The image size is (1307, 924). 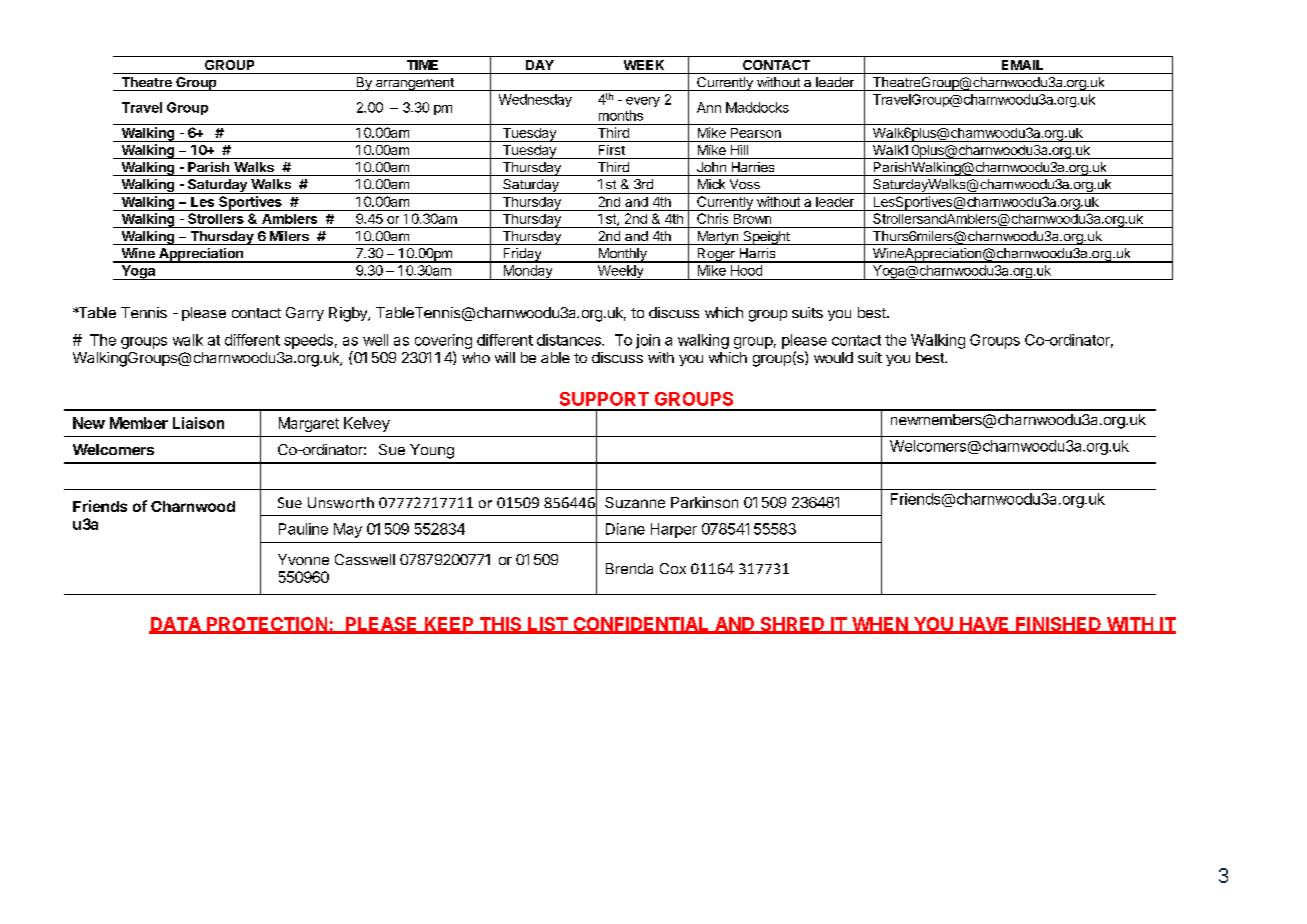 What do you see at coordinates (309, 424) in the screenshot?
I see `Margaret` at bounding box center [309, 424].
